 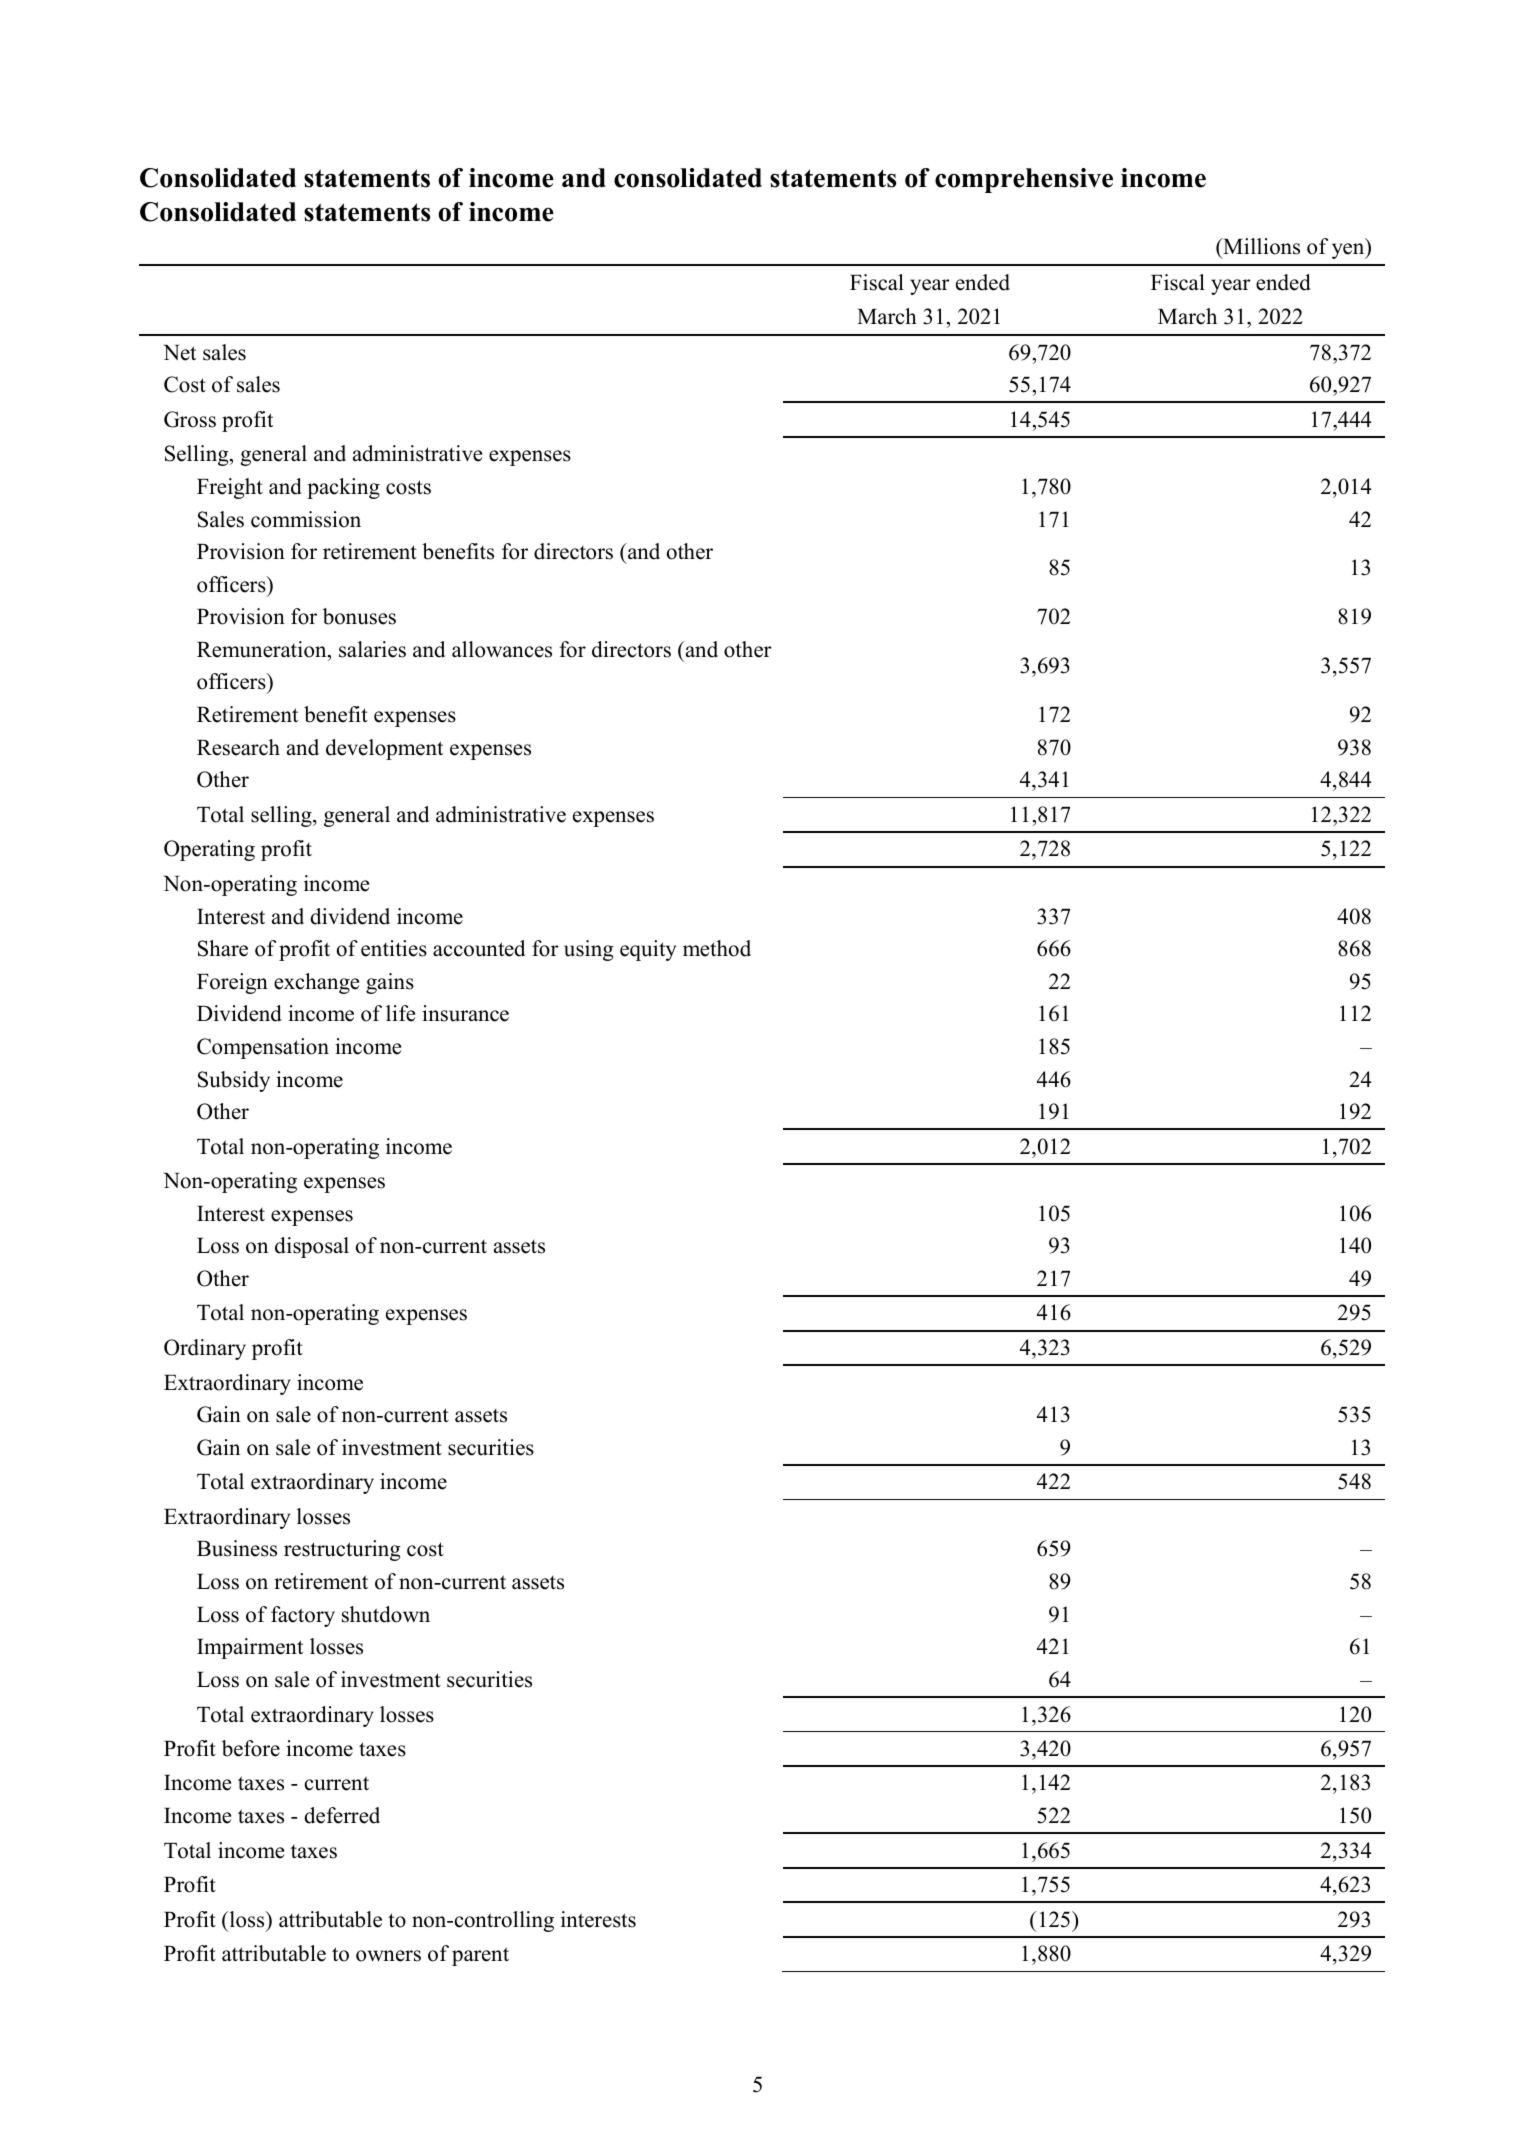 What do you see at coordinates (1260, 246) in the page?
I see `Millions` at bounding box center [1260, 246].
